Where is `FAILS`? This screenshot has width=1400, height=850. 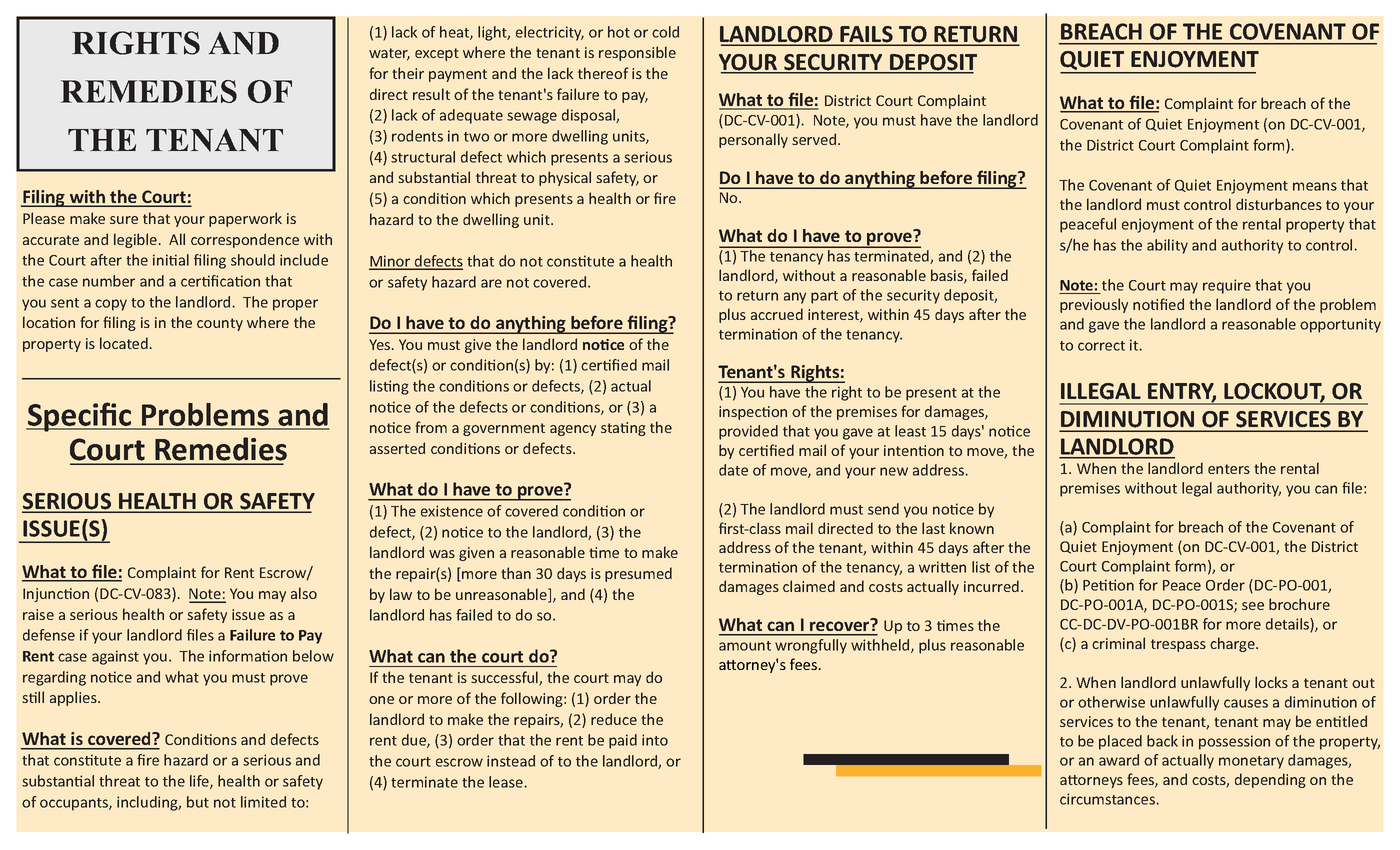
FAILS is located at coordinates (866, 35).
